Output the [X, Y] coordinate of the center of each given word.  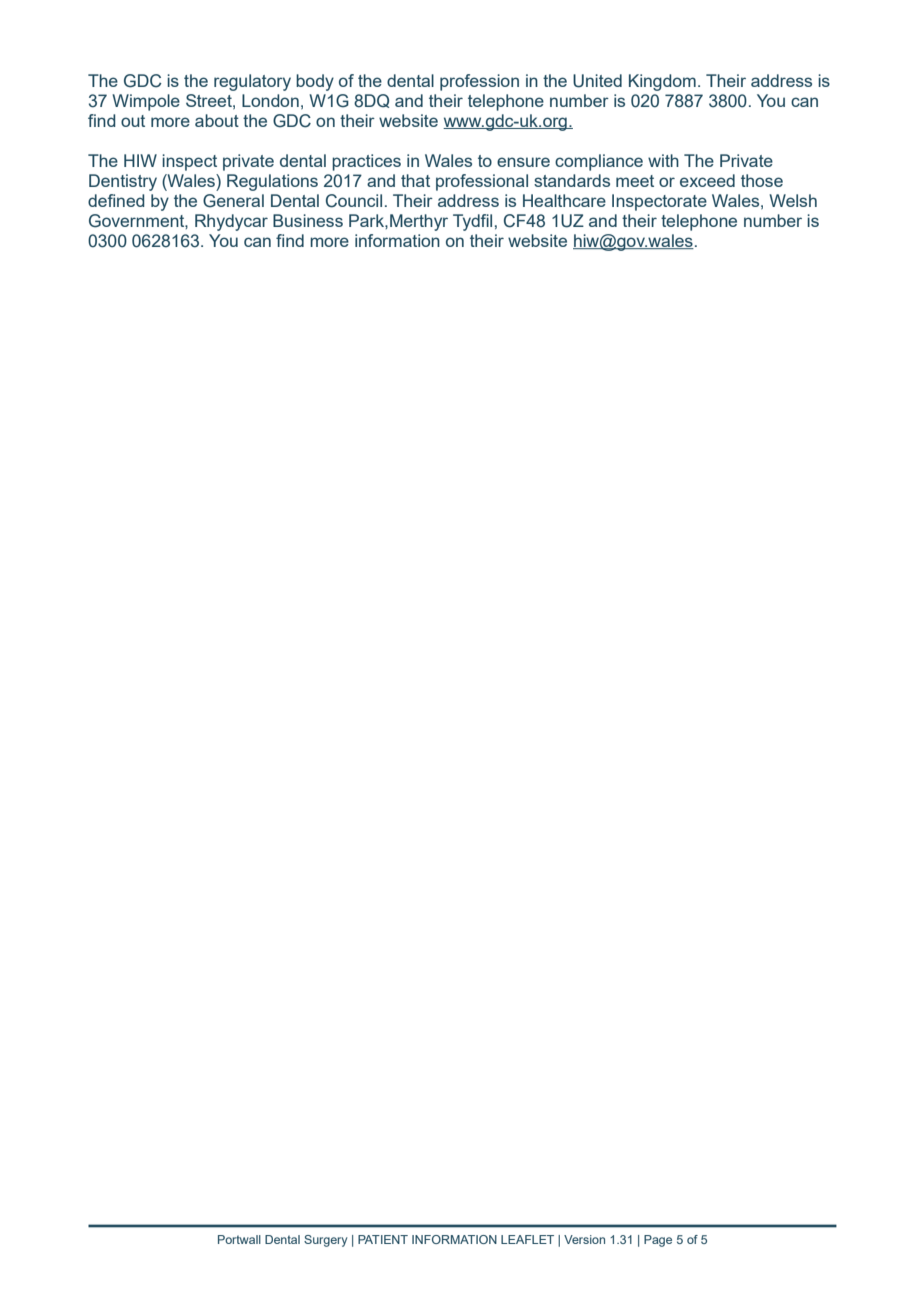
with [663, 160]
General [233, 201]
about [217, 120]
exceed [707, 180]
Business [308, 220]
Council [354, 201]
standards [572, 180]
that [415, 180]
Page [658, 1241]
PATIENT [383, 1239]
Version [584, 1239]
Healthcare [564, 200]
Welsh [793, 200]
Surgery [325, 1241]
